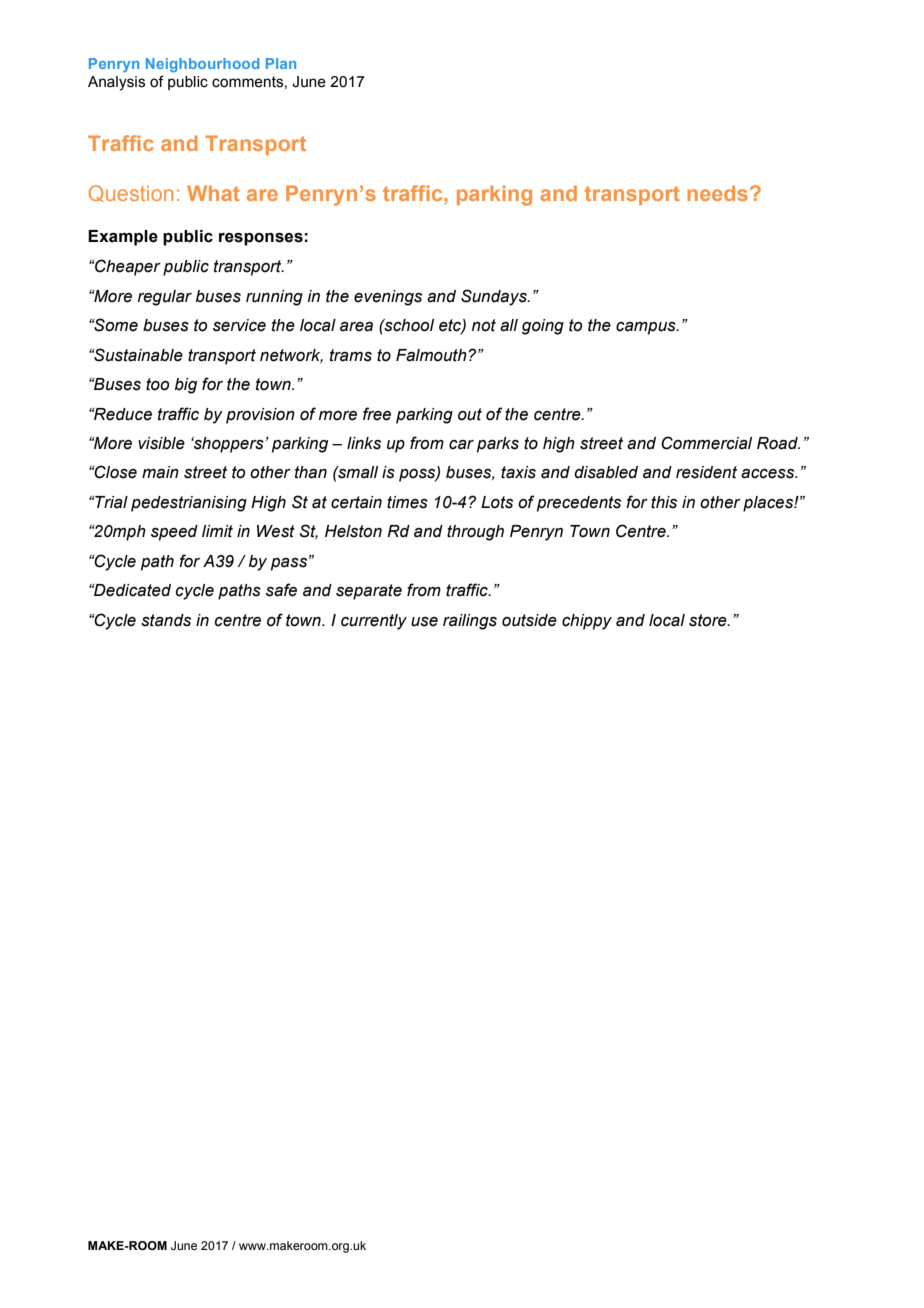  What do you see at coordinates (165, 298) in the screenshot?
I see `regular` at bounding box center [165, 298].
